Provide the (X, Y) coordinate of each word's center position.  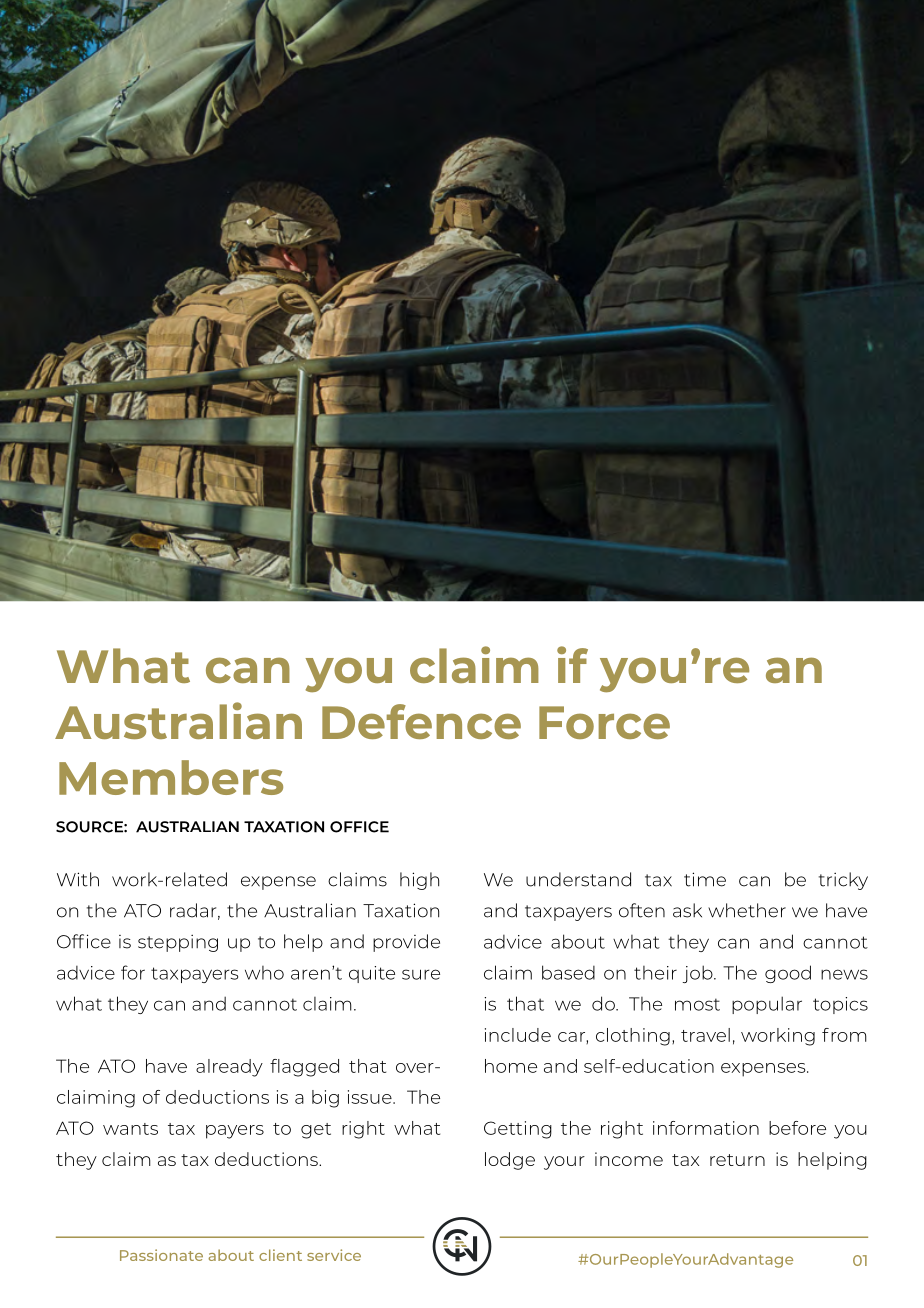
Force (604, 722)
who (264, 973)
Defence (421, 721)
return (737, 1160)
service (334, 1255)
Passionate (161, 1255)
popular (767, 1005)
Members (171, 777)
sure (421, 974)
